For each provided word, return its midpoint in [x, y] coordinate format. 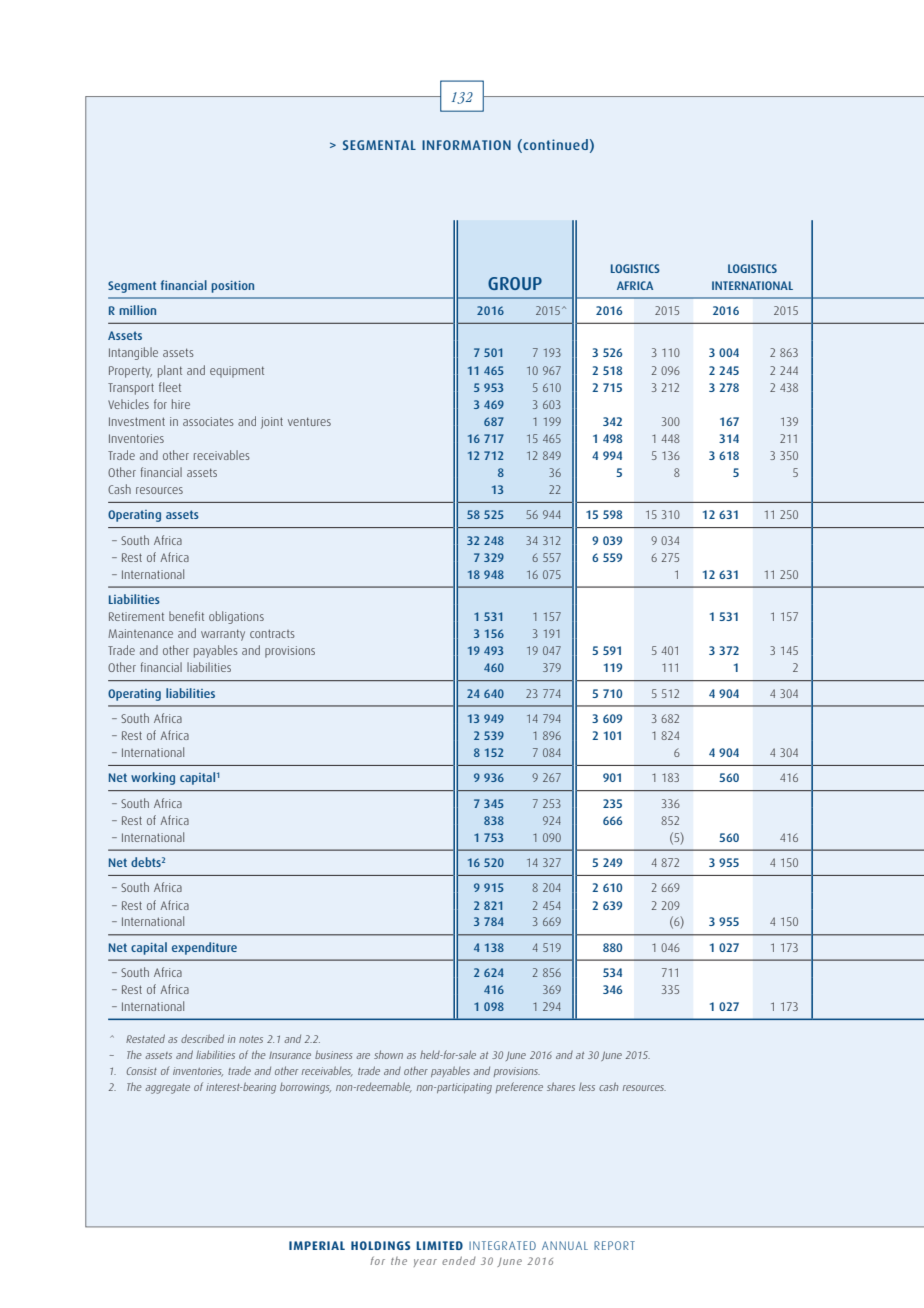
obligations [236, 617]
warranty [223, 635]
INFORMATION [466, 145]
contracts [272, 633]
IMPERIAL [317, 1245]
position [232, 287]
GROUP [515, 283]
